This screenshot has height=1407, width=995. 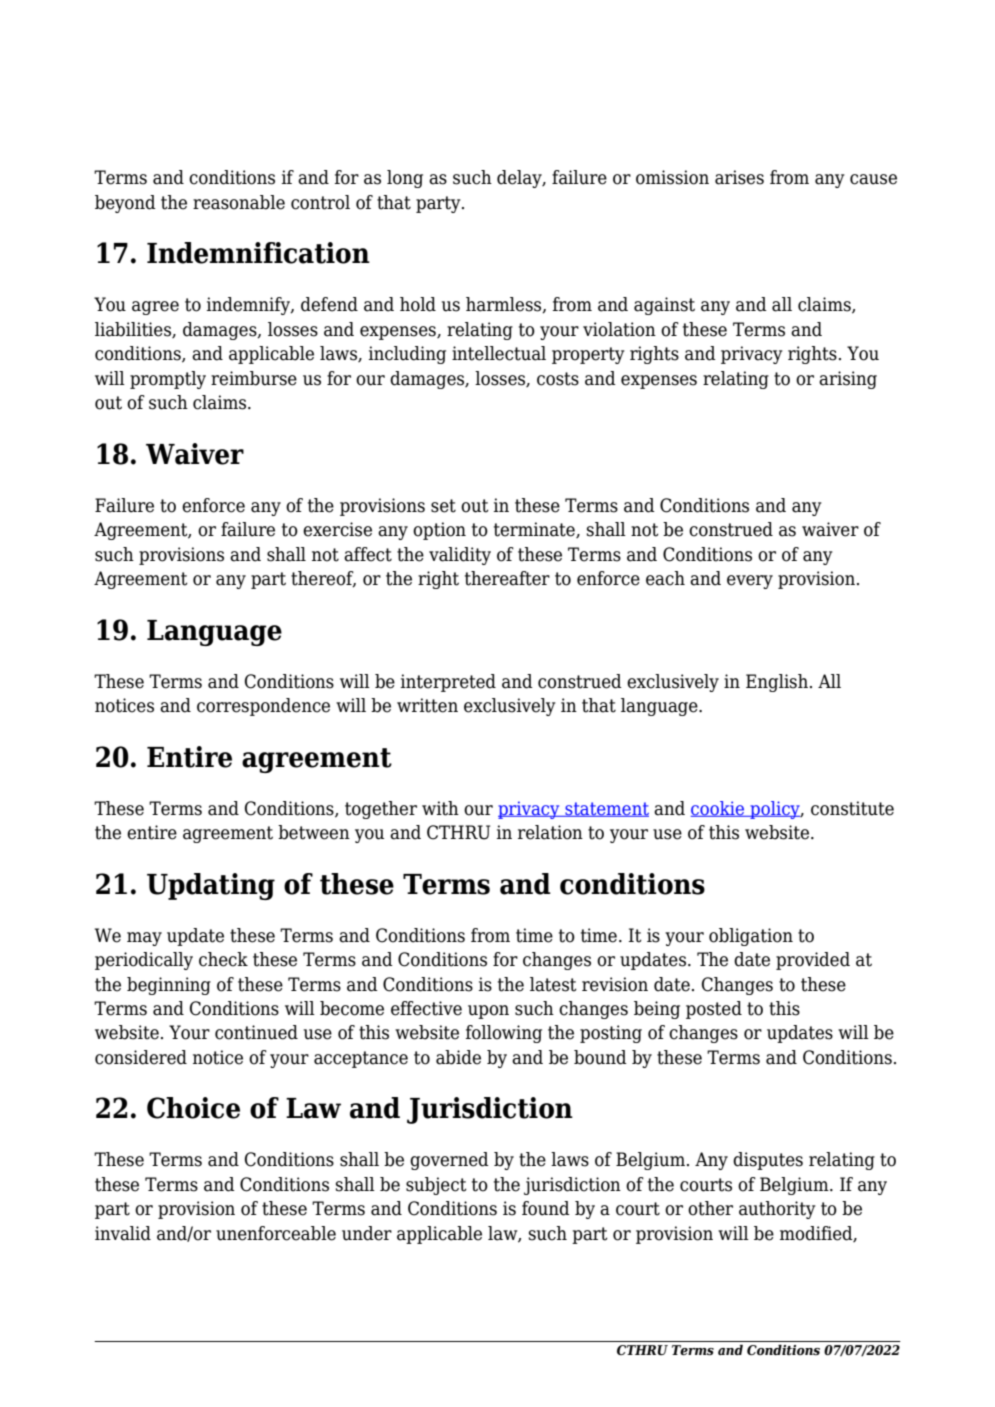 I want to click on reimburse, so click(x=254, y=378).
